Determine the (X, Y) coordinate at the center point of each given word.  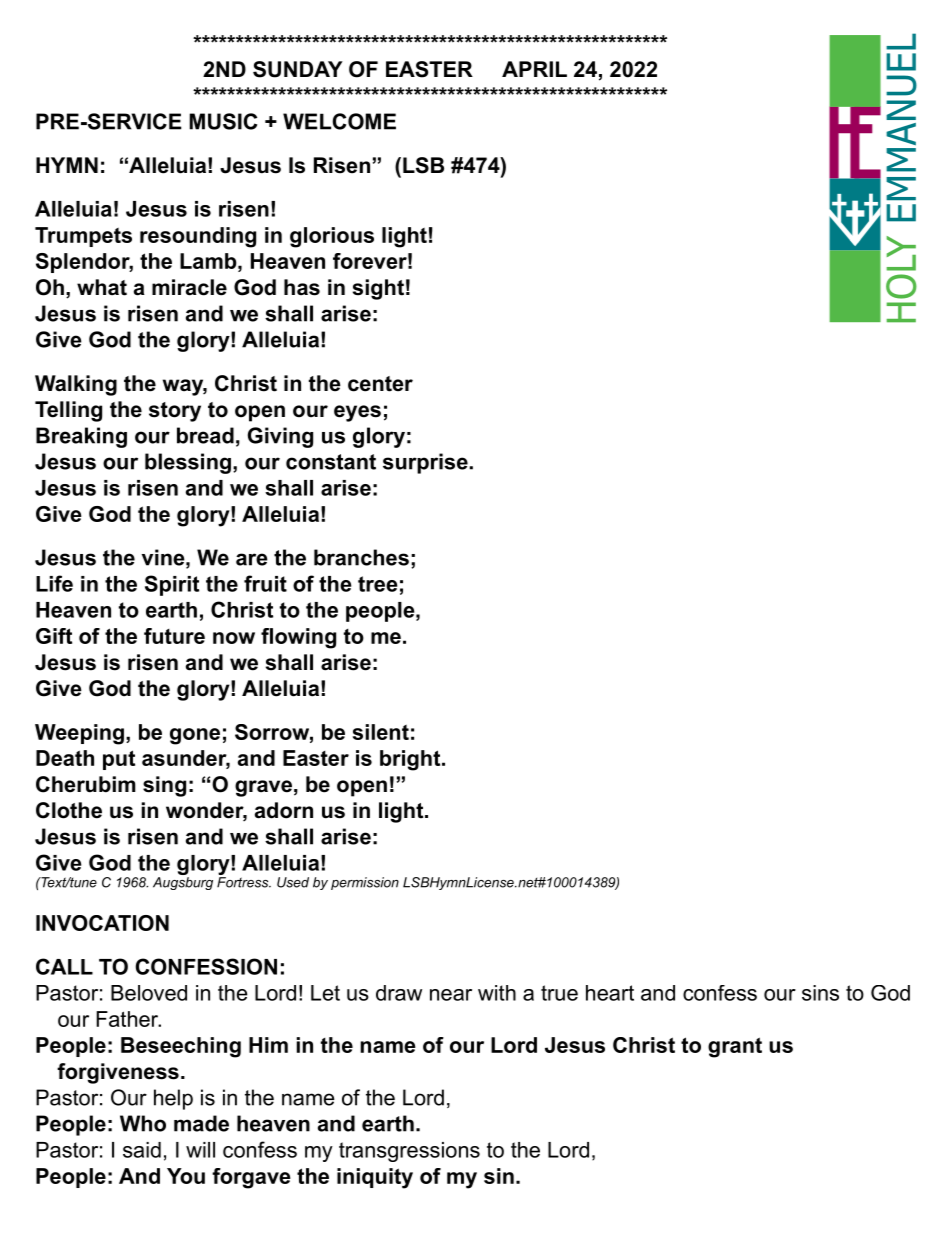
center (380, 384)
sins (820, 993)
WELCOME (339, 121)
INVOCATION (102, 923)
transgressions (409, 1152)
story (175, 412)
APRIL (534, 69)
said (142, 1150)
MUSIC (223, 121)
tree (377, 584)
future (174, 636)
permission (365, 883)
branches (361, 557)
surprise (425, 463)
